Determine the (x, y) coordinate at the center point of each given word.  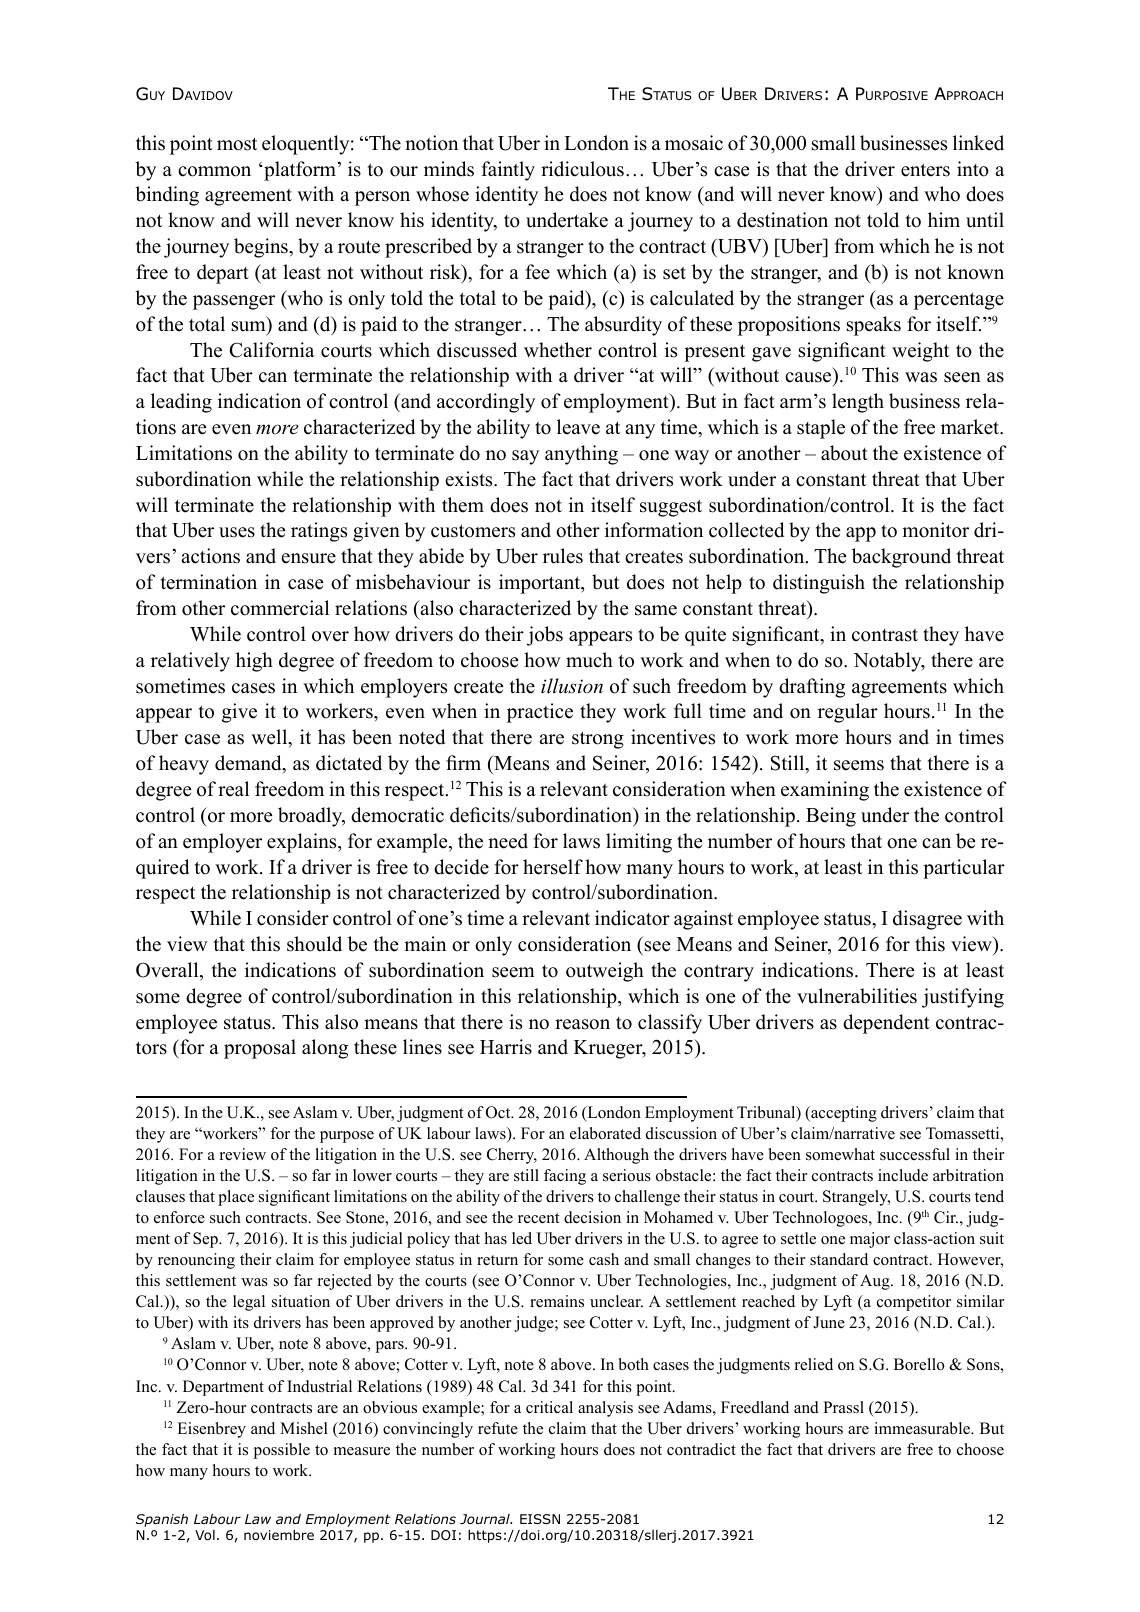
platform (300, 171)
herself (553, 867)
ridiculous (582, 169)
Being (831, 817)
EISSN (540, 1519)
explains (303, 843)
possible (282, 1451)
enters (925, 170)
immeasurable (923, 1428)
